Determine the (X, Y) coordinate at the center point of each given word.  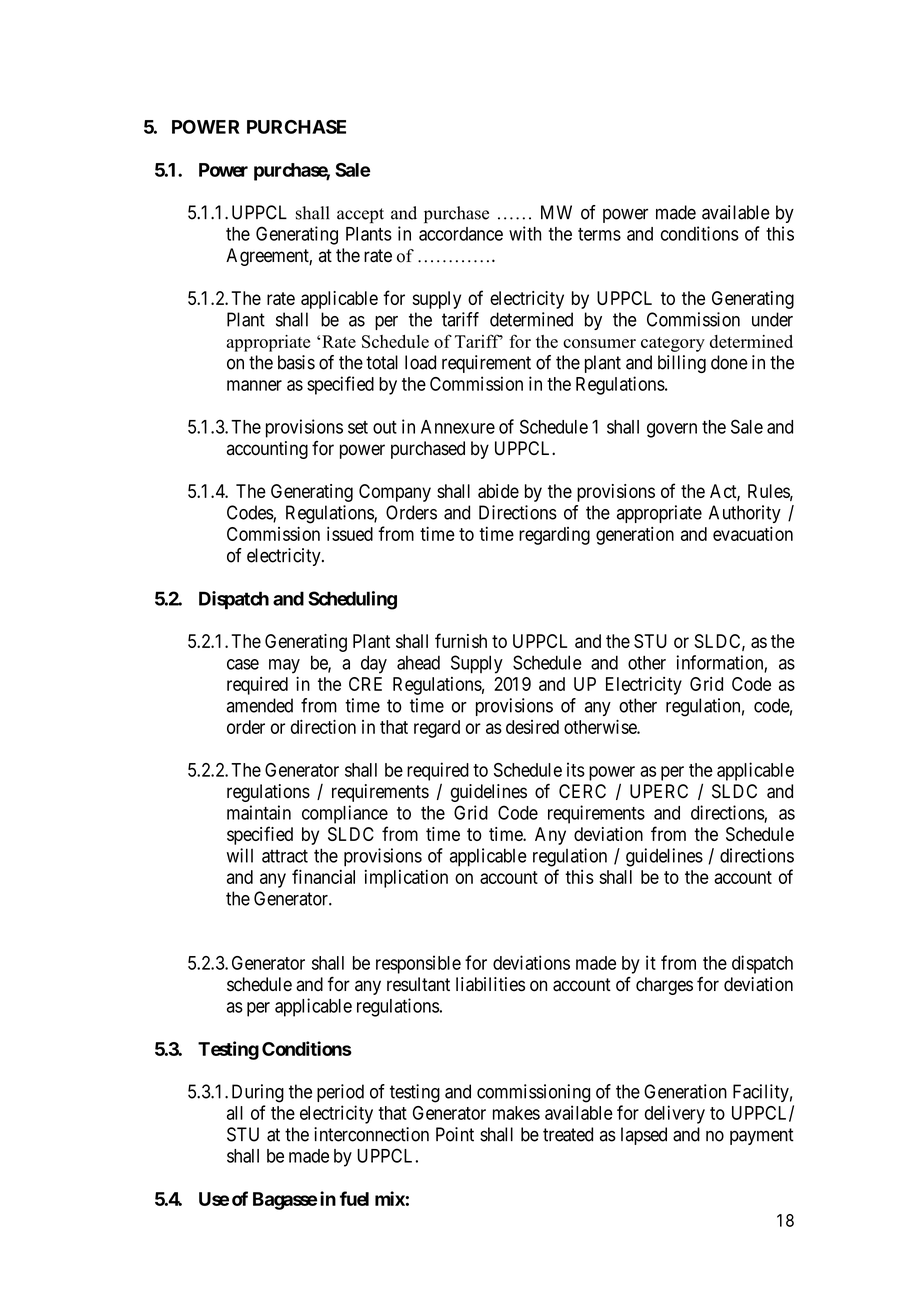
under (772, 319)
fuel (354, 1198)
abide (498, 491)
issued (350, 534)
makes (516, 1113)
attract (285, 856)
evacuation (753, 533)
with (525, 233)
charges (664, 986)
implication (406, 879)
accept (360, 216)
